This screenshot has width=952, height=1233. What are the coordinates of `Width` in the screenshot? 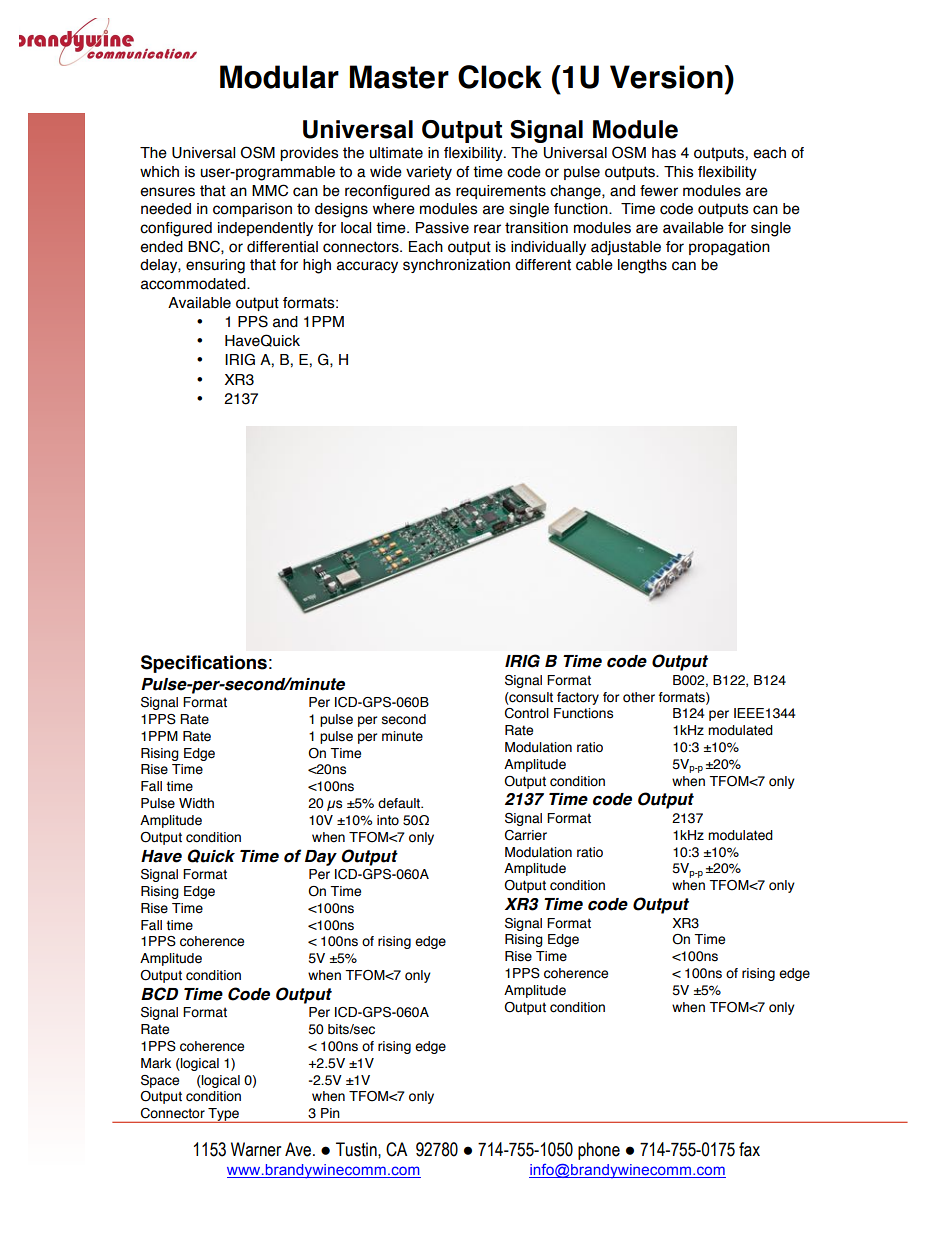 It's located at (196, 803).
